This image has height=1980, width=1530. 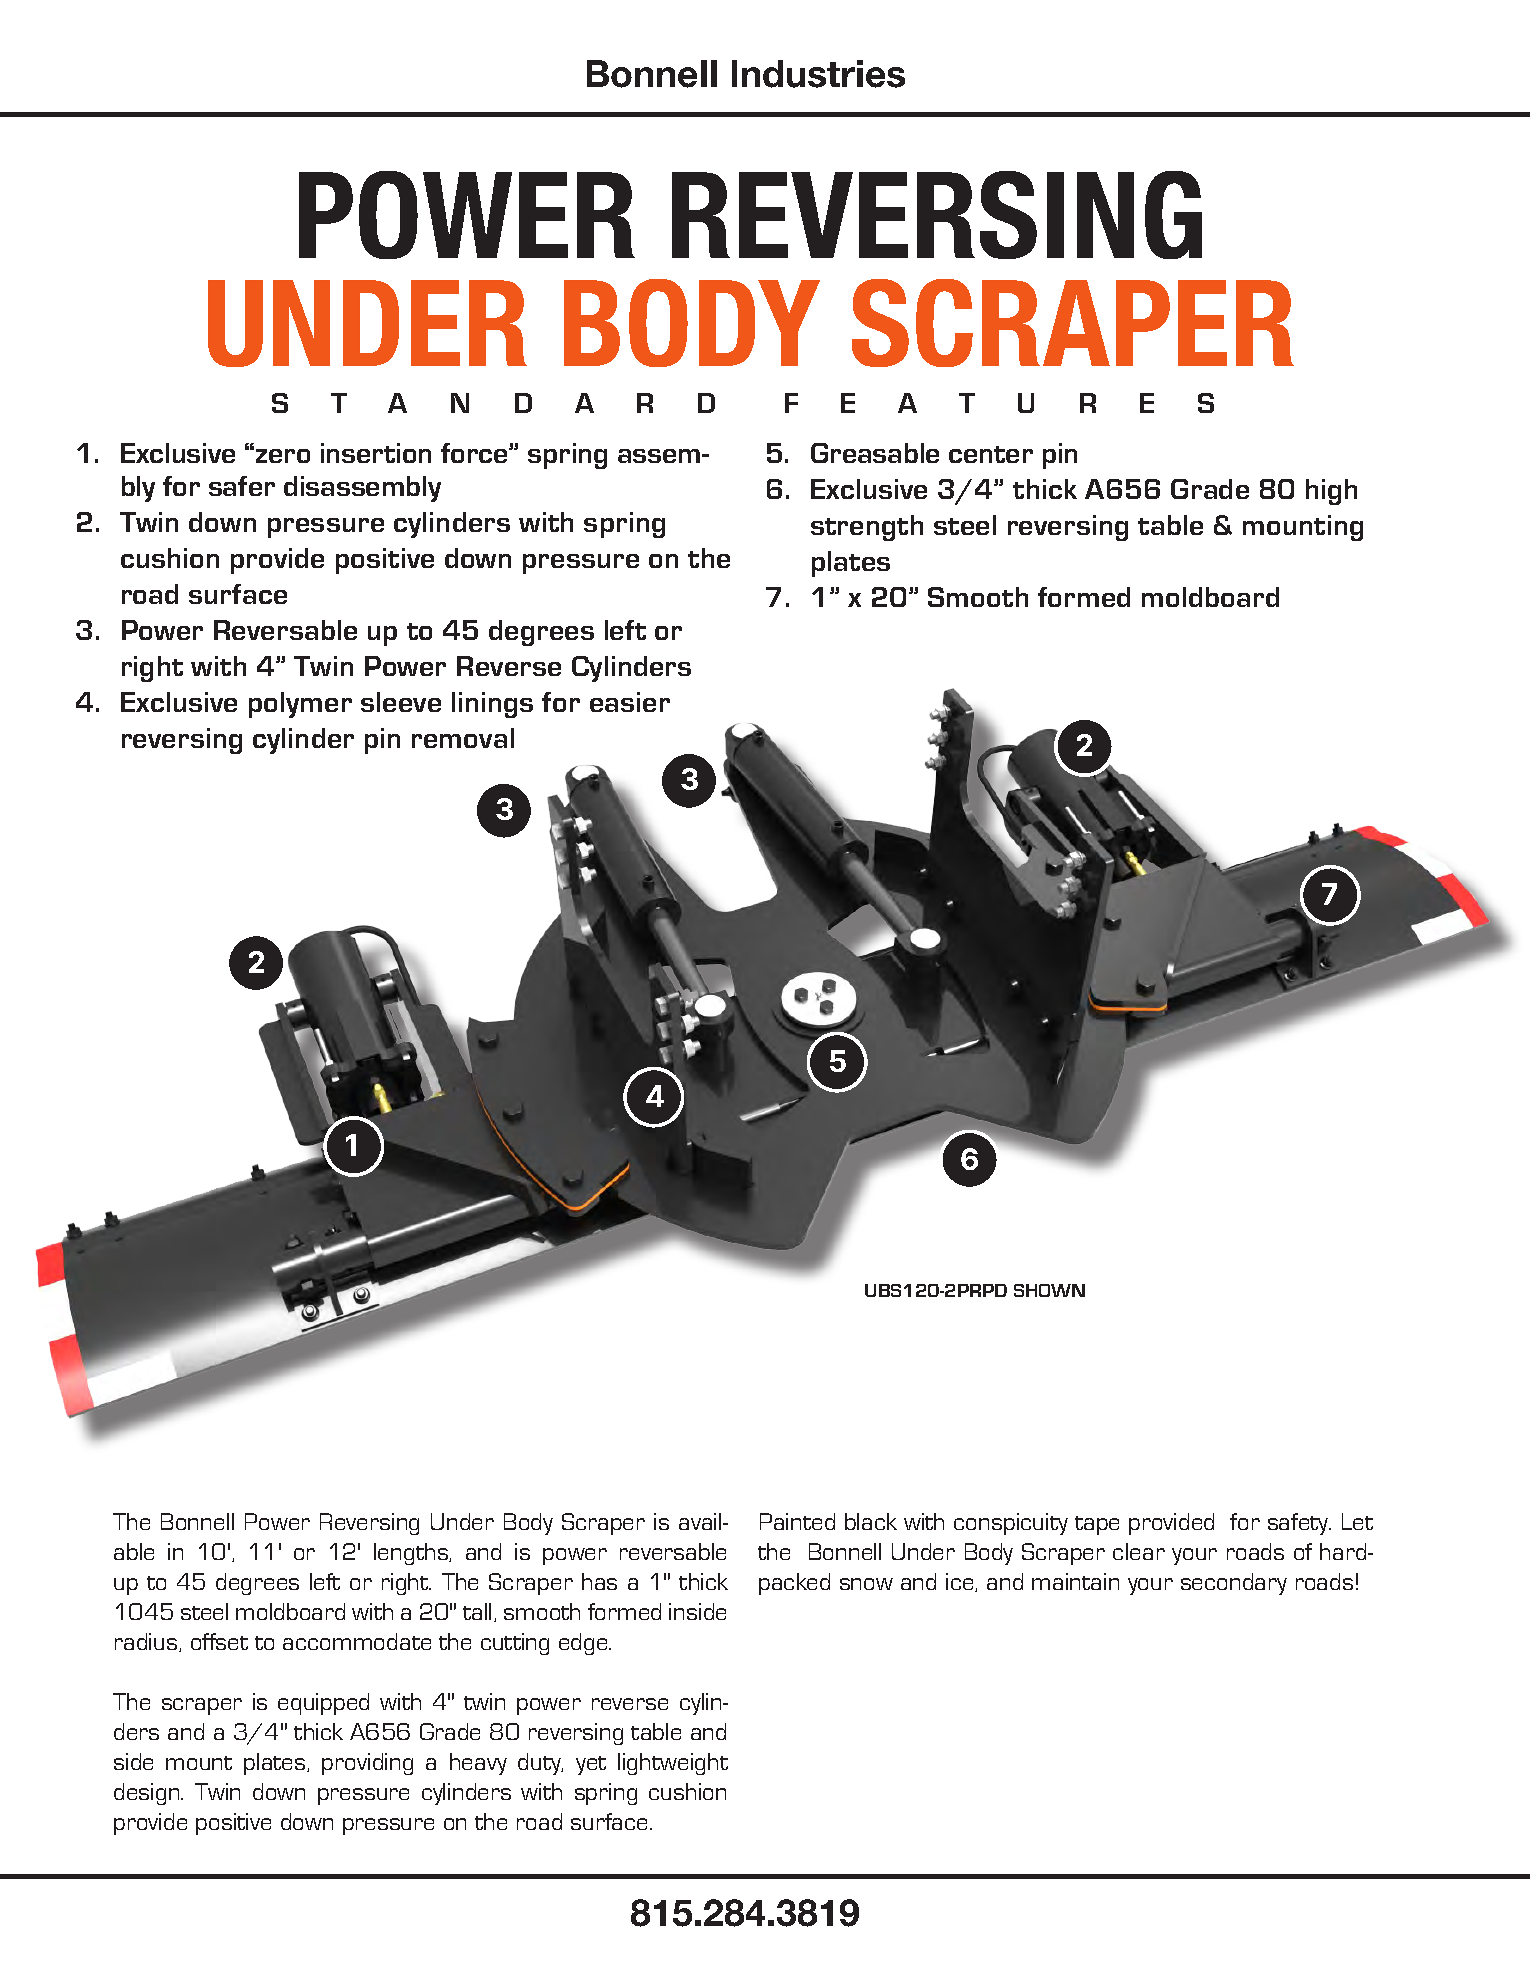 I want to click on high, so click(x=1331, y=492).
